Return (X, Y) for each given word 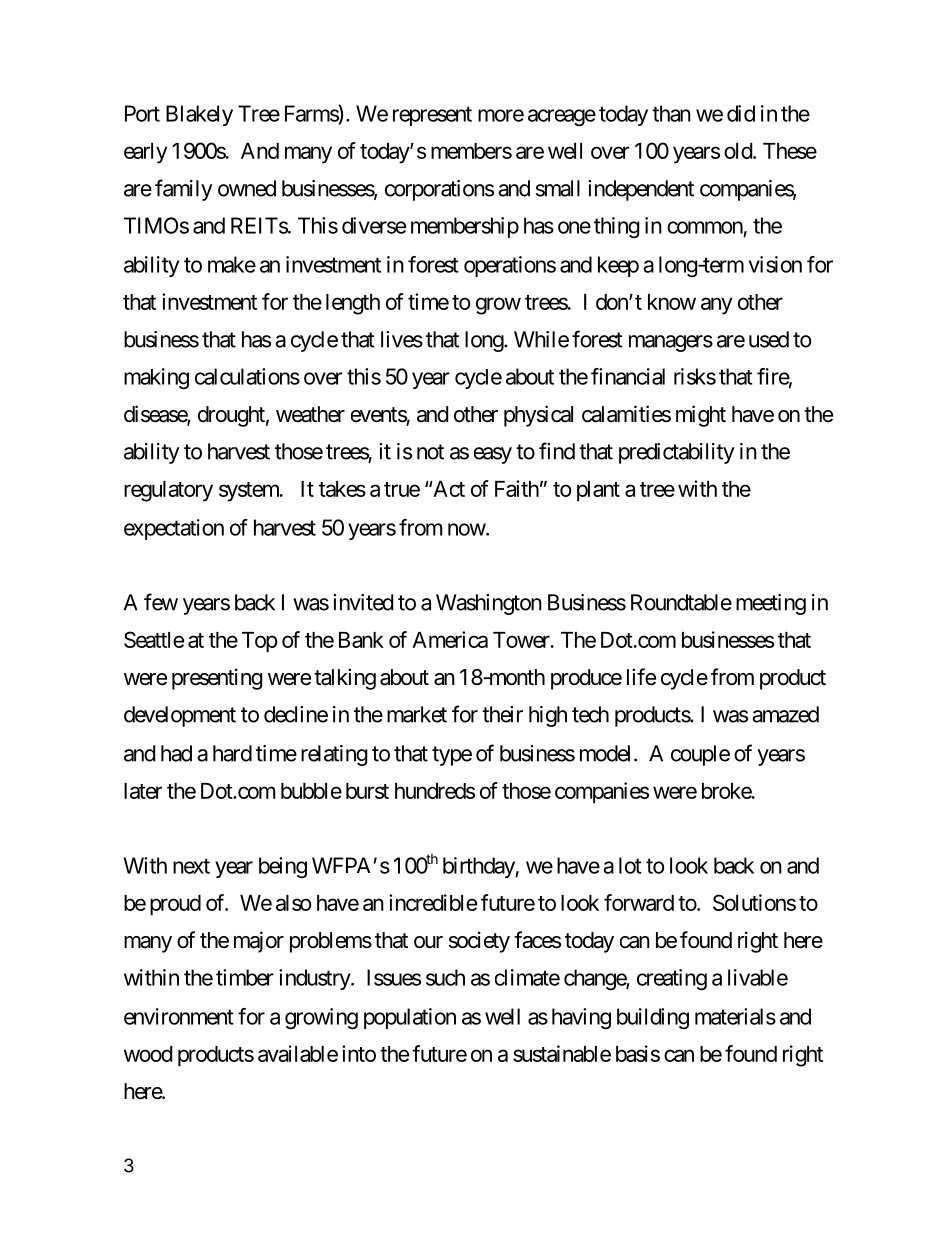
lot (630, 865)
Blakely (199, 115)
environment (179, 1016)
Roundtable (681, 602)
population (410, 1018)
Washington (489, 604)
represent (432, 116)
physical (538, 416)
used (769, 339)
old (739, 151)
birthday (479, 867)
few (161, 602)
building (653, 1018)
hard (232, 753)
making (156, 378)
